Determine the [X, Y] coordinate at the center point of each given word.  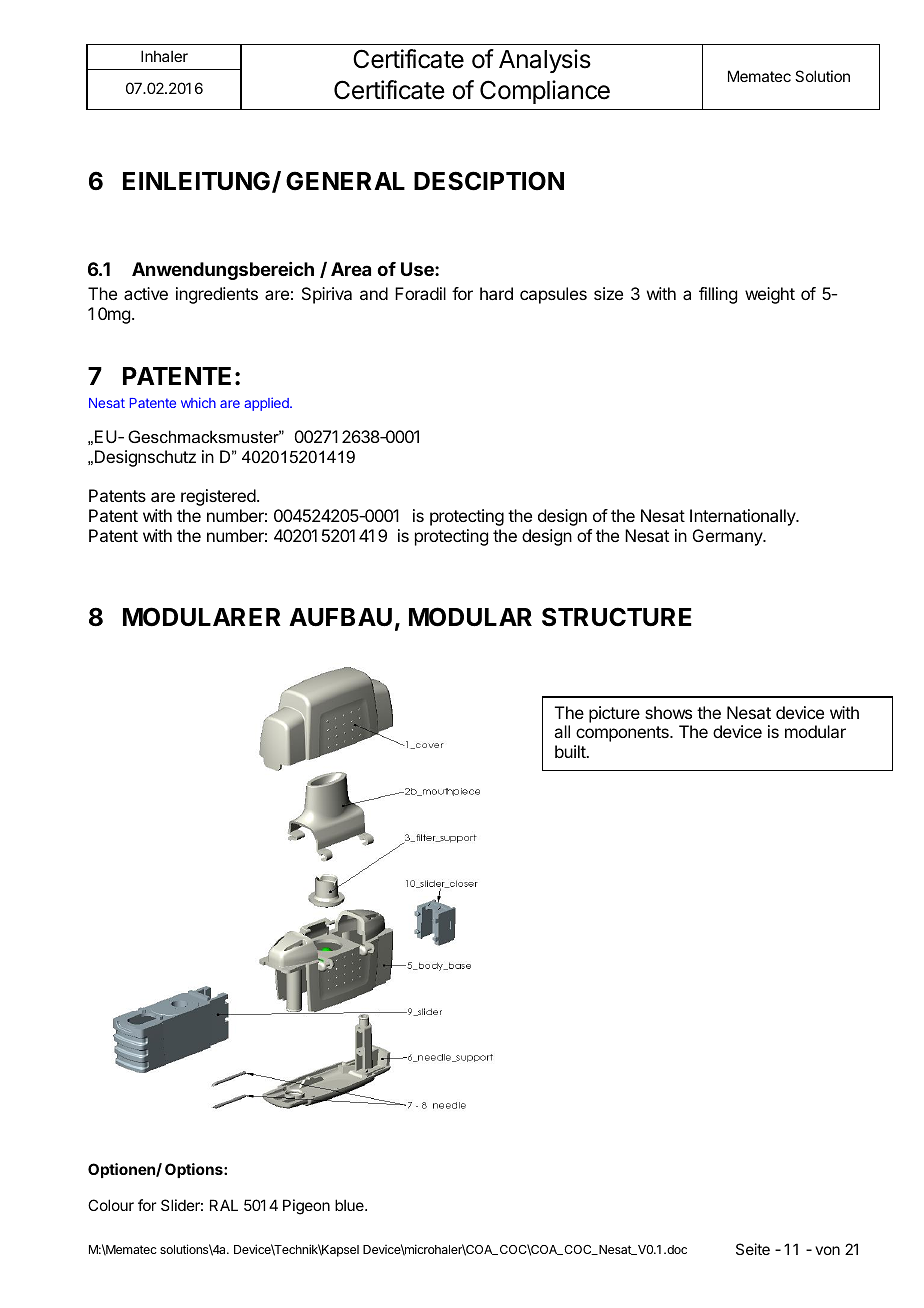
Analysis [545, 61]
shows [668, 712]
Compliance [545, 92]
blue [350, 1205]
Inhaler [164, 56]
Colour [111, 1205]
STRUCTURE [617, 617]
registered [219, 497]
